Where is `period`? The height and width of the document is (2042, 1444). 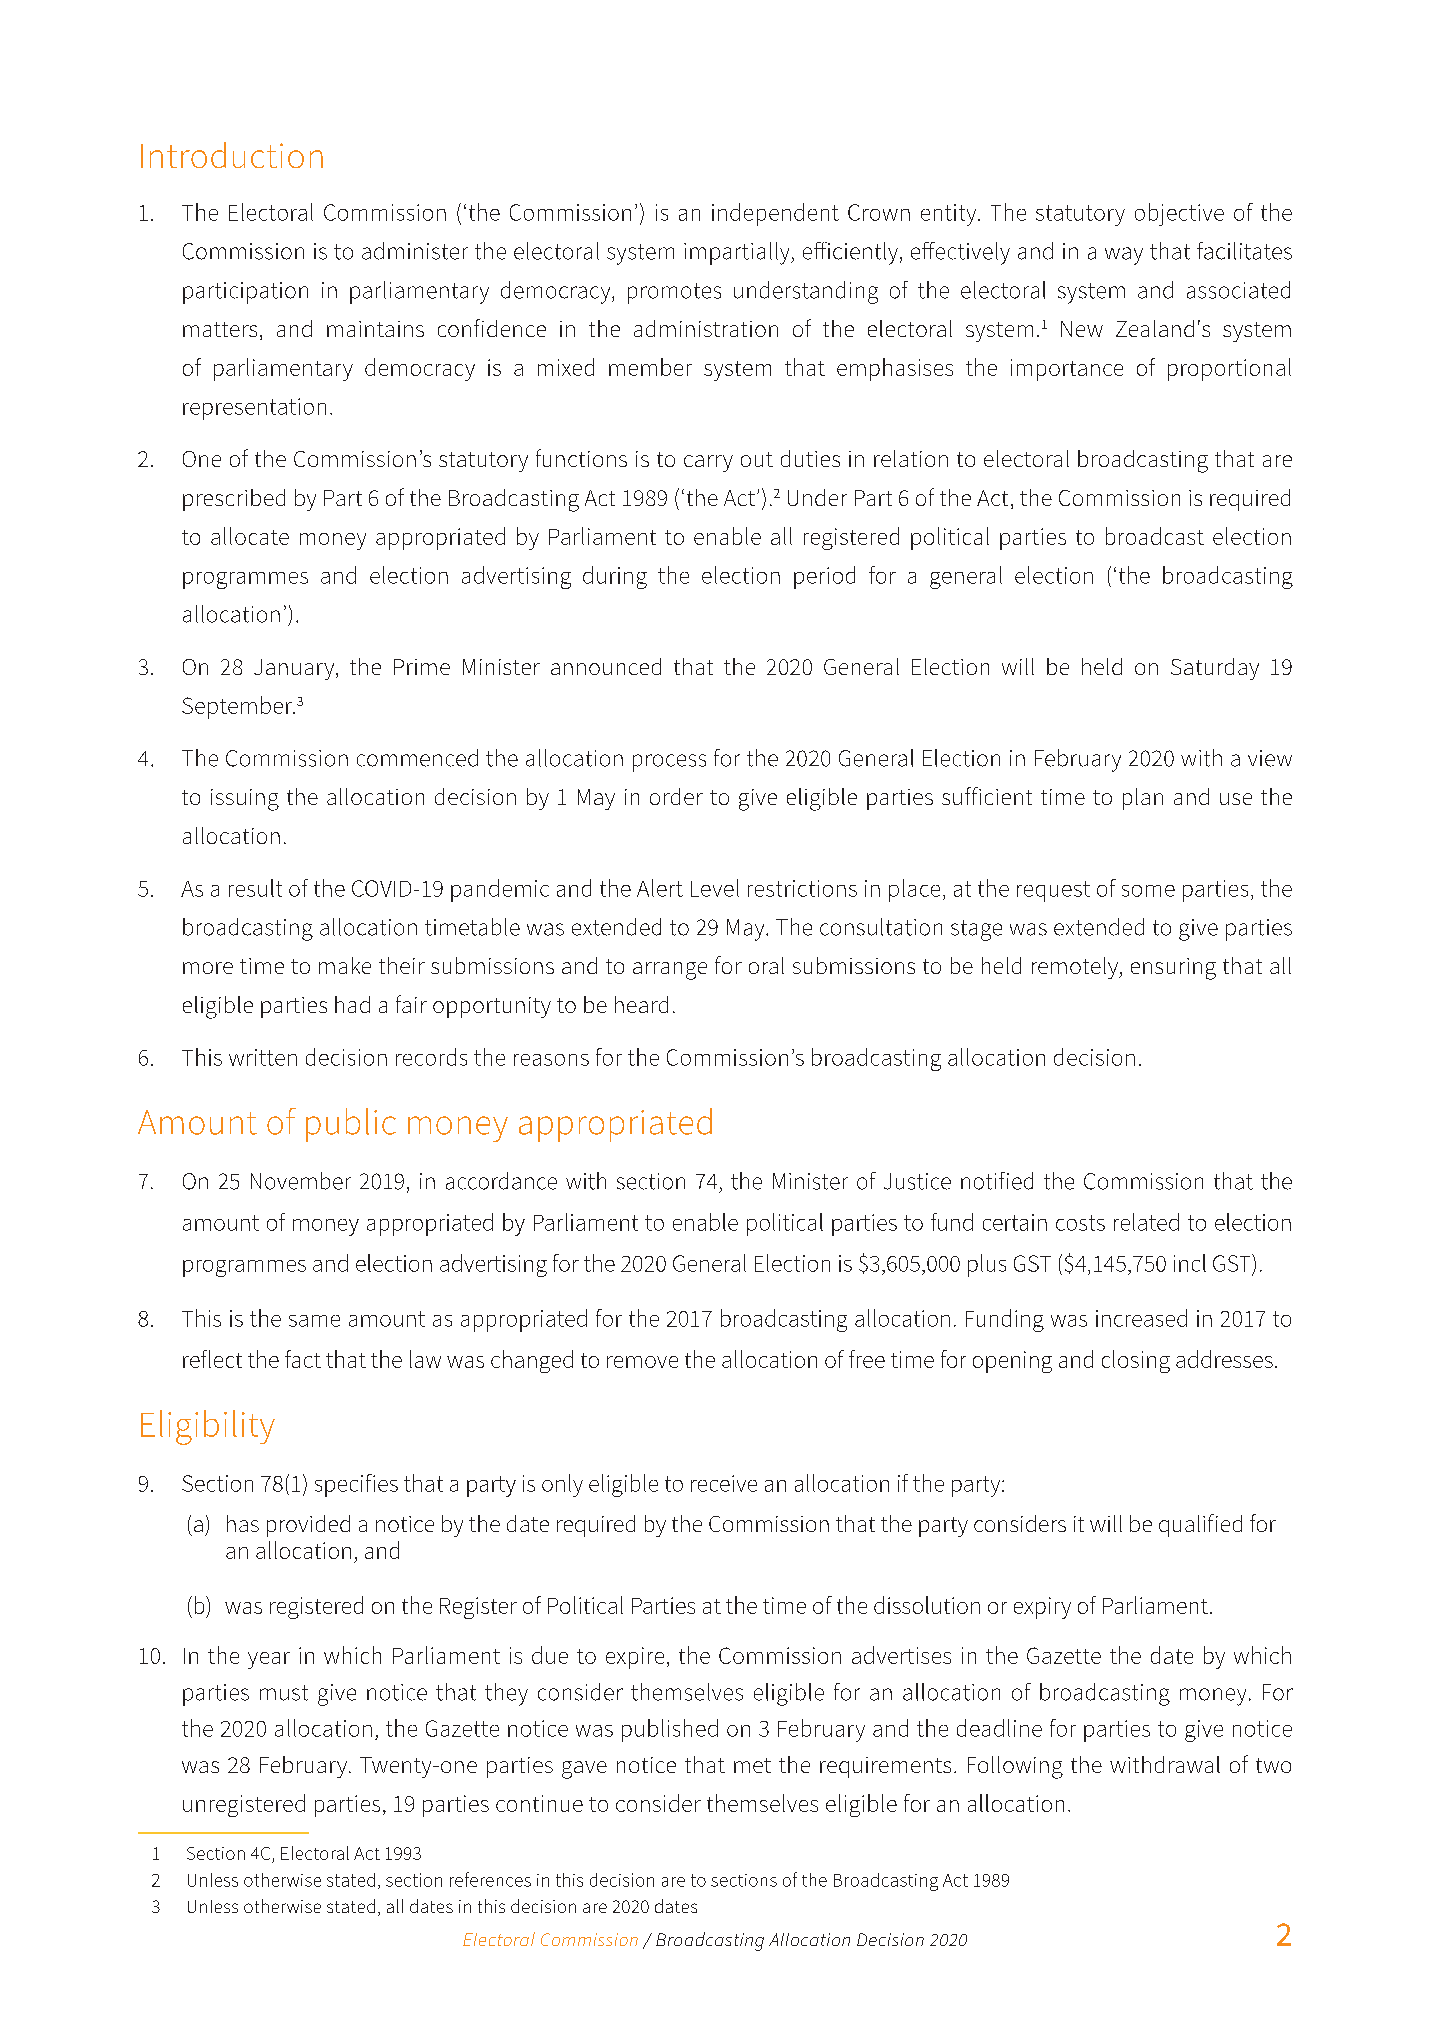
period is located at coordinates (824, 577).
